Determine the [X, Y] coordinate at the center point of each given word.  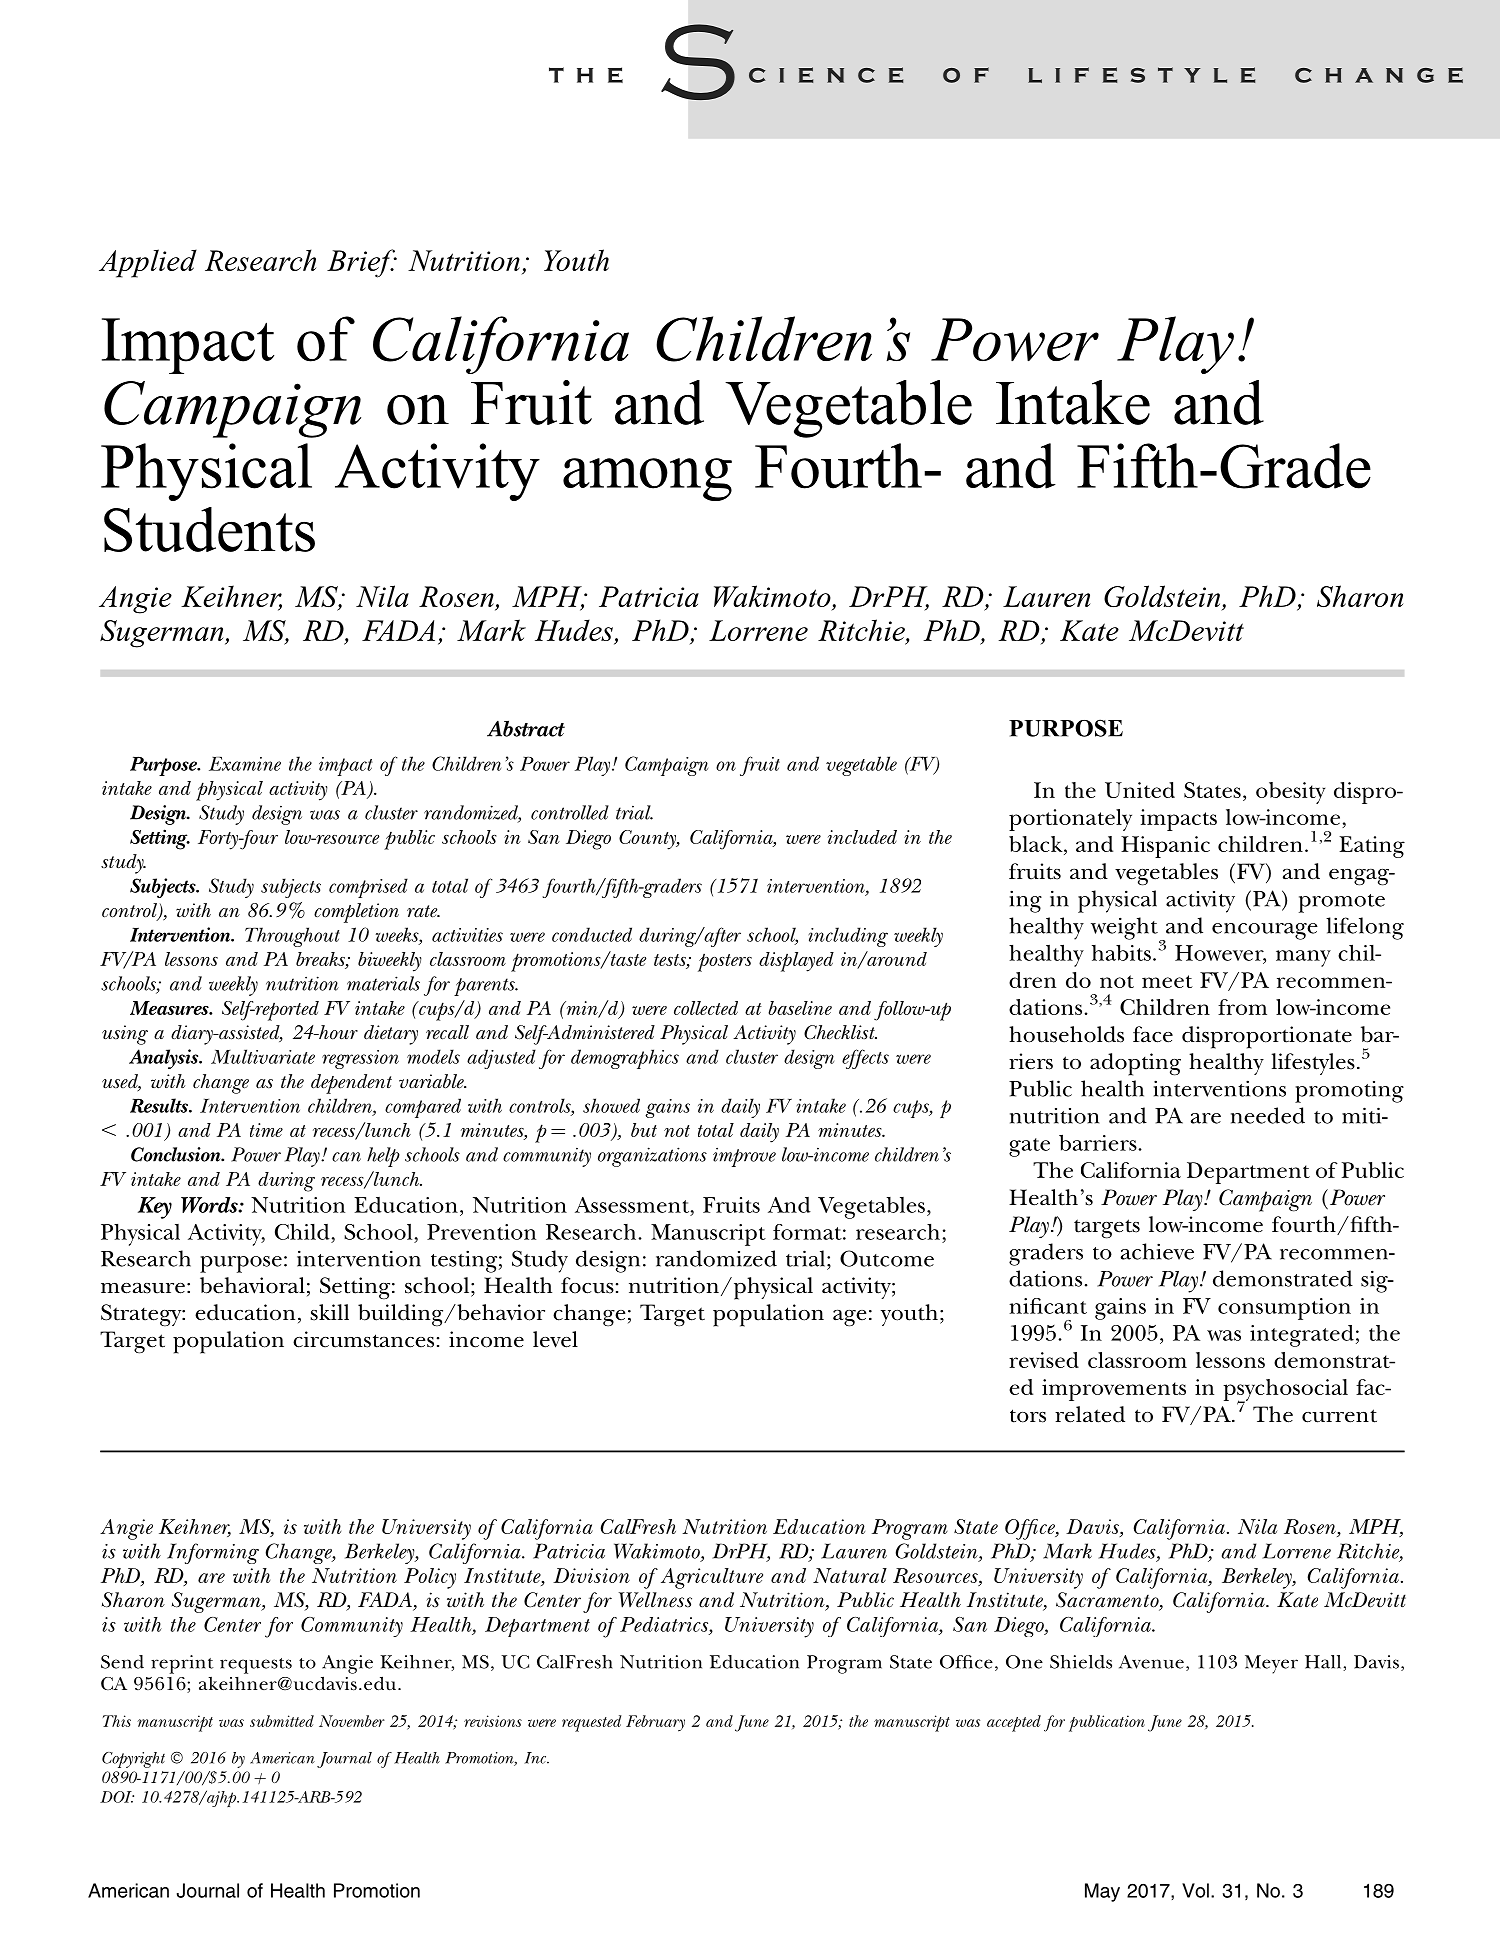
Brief [362, 263]
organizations [652, 1157]
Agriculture [712, 1578]
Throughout [292, 937]
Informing [213, 1553]
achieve [1157, 1251]
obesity [1290, 793]
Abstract [526, 728]
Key [155, 1208]
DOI [117, 1797]
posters [725, 962]
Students [209, 529]
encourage [1265, 931]
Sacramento [1108, 1601]
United [1140, 790]
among [647, 479]
